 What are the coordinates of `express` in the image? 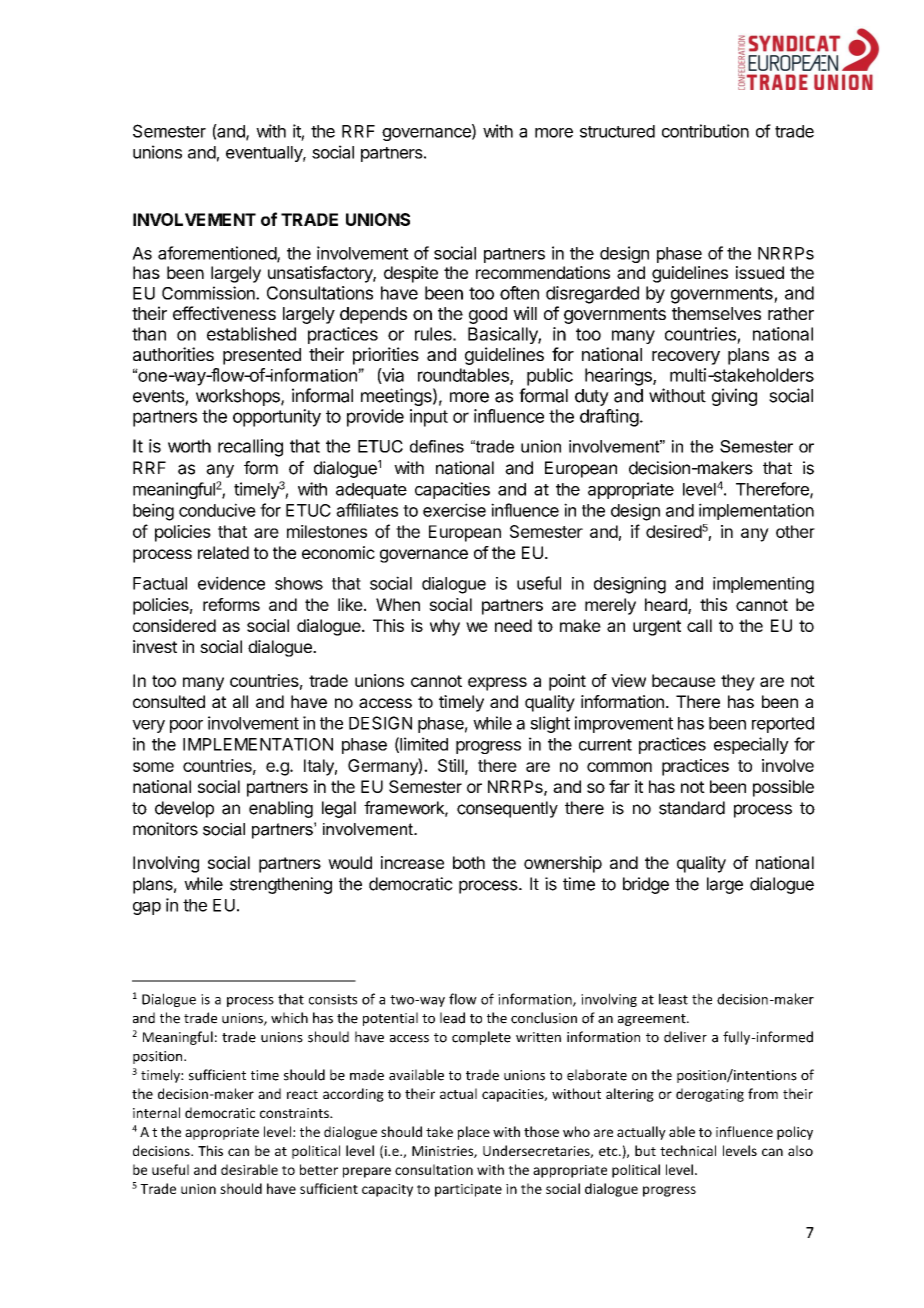 It's located at (497, 684).
